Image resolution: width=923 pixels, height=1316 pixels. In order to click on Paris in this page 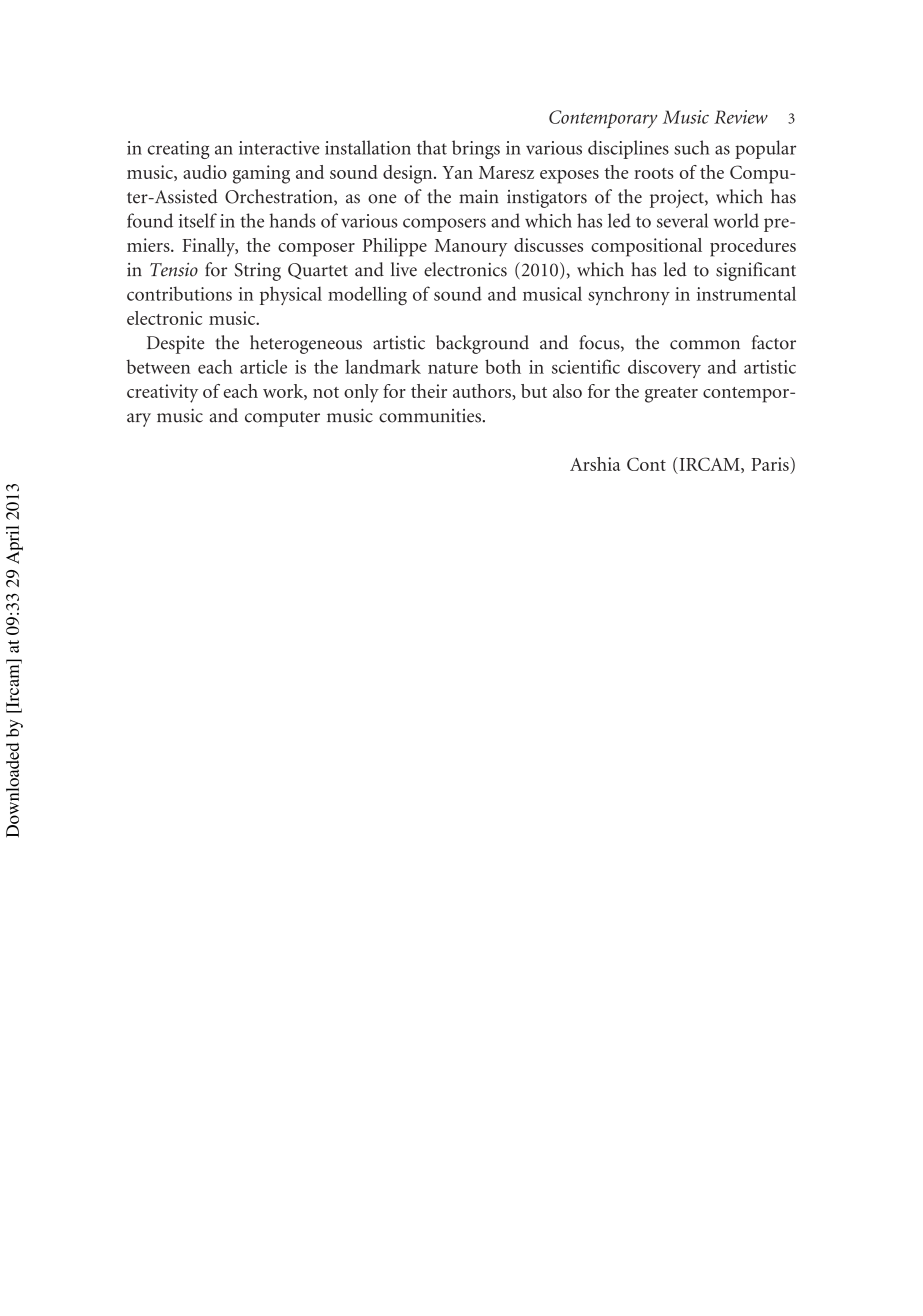, I will do `click(771, 464)`.
